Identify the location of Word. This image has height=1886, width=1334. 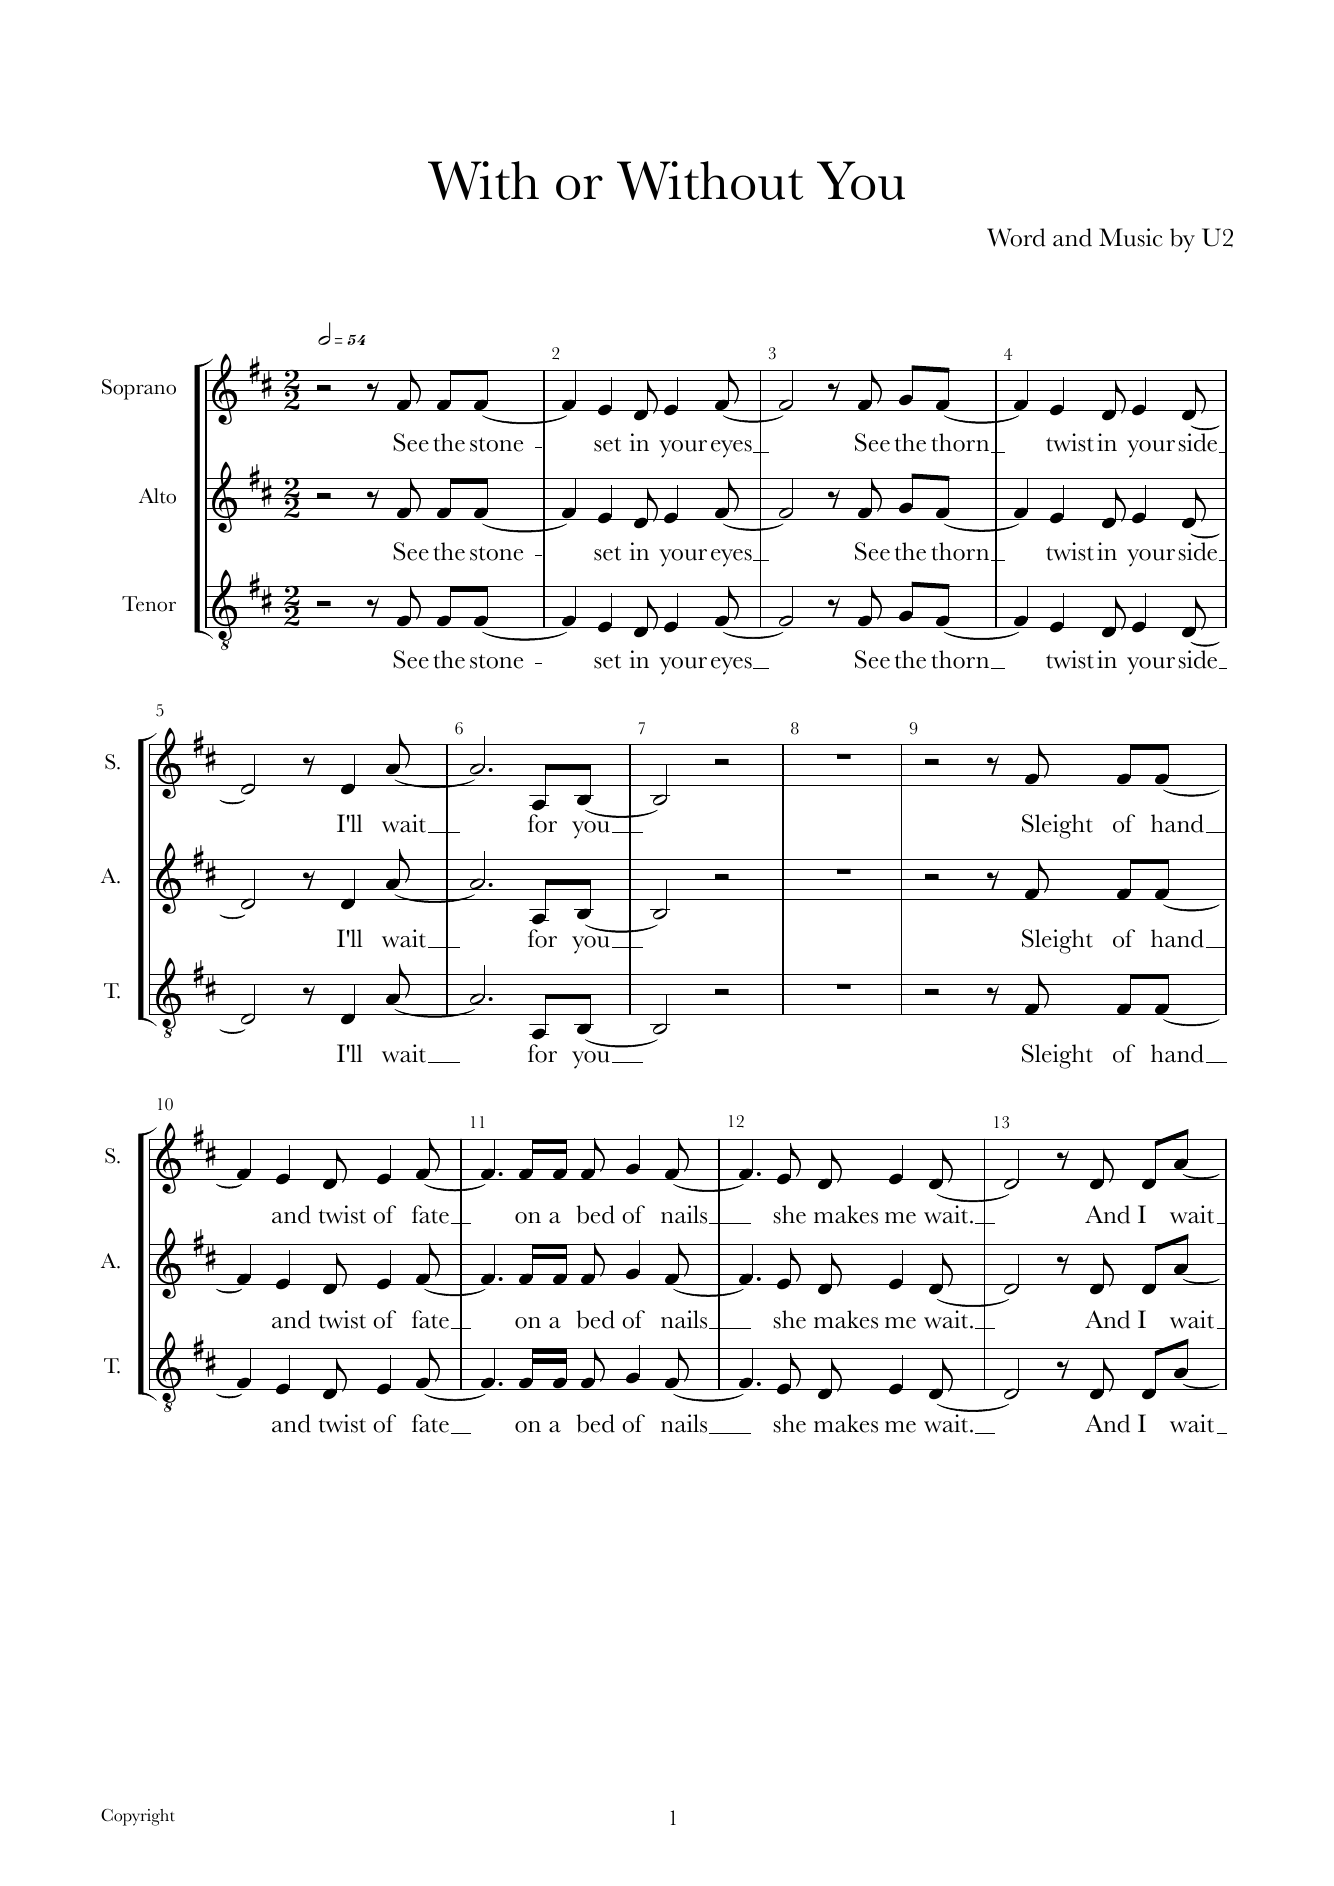
(1016, 237).
